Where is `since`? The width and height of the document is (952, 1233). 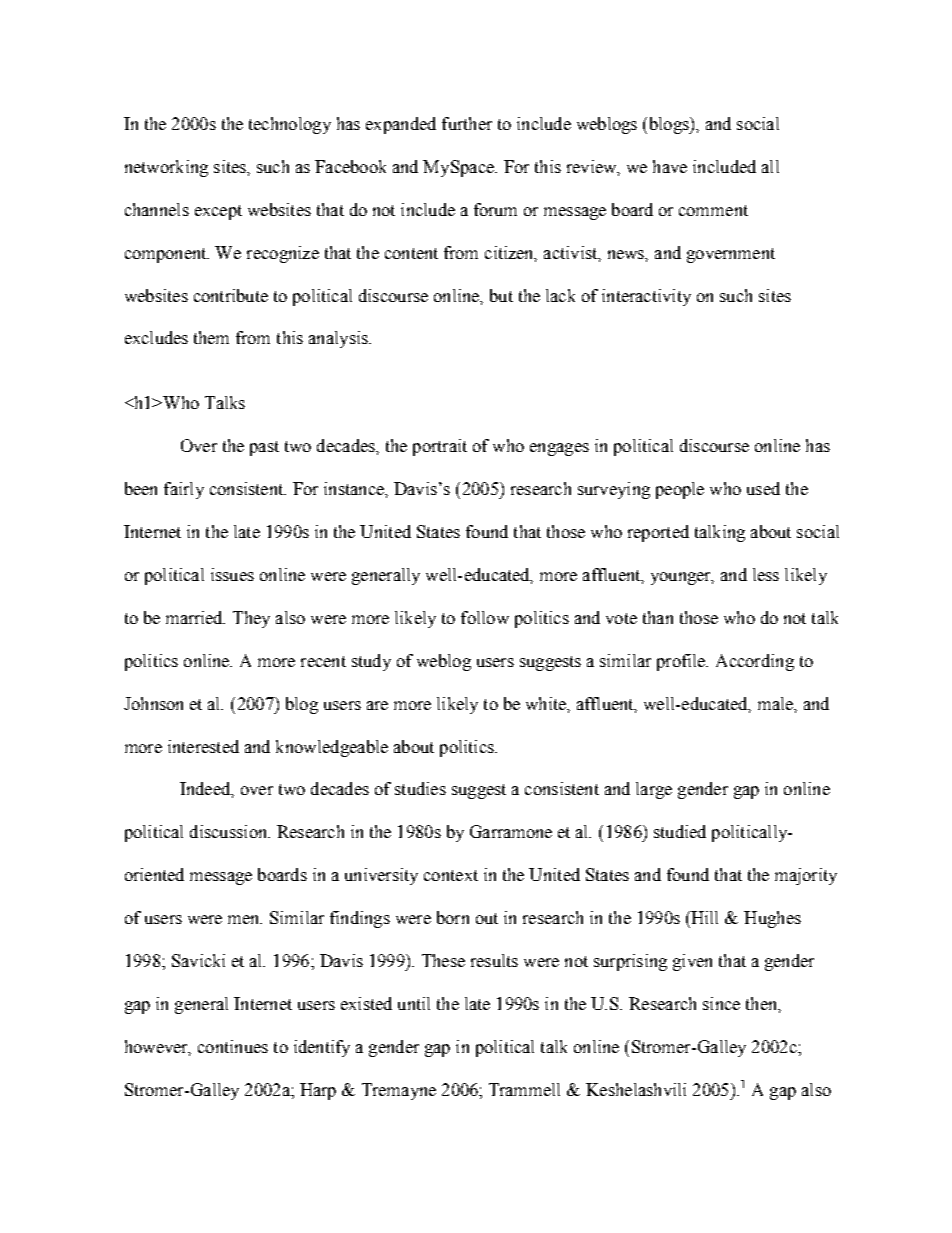 since is located at coordinates (721, 1003).
